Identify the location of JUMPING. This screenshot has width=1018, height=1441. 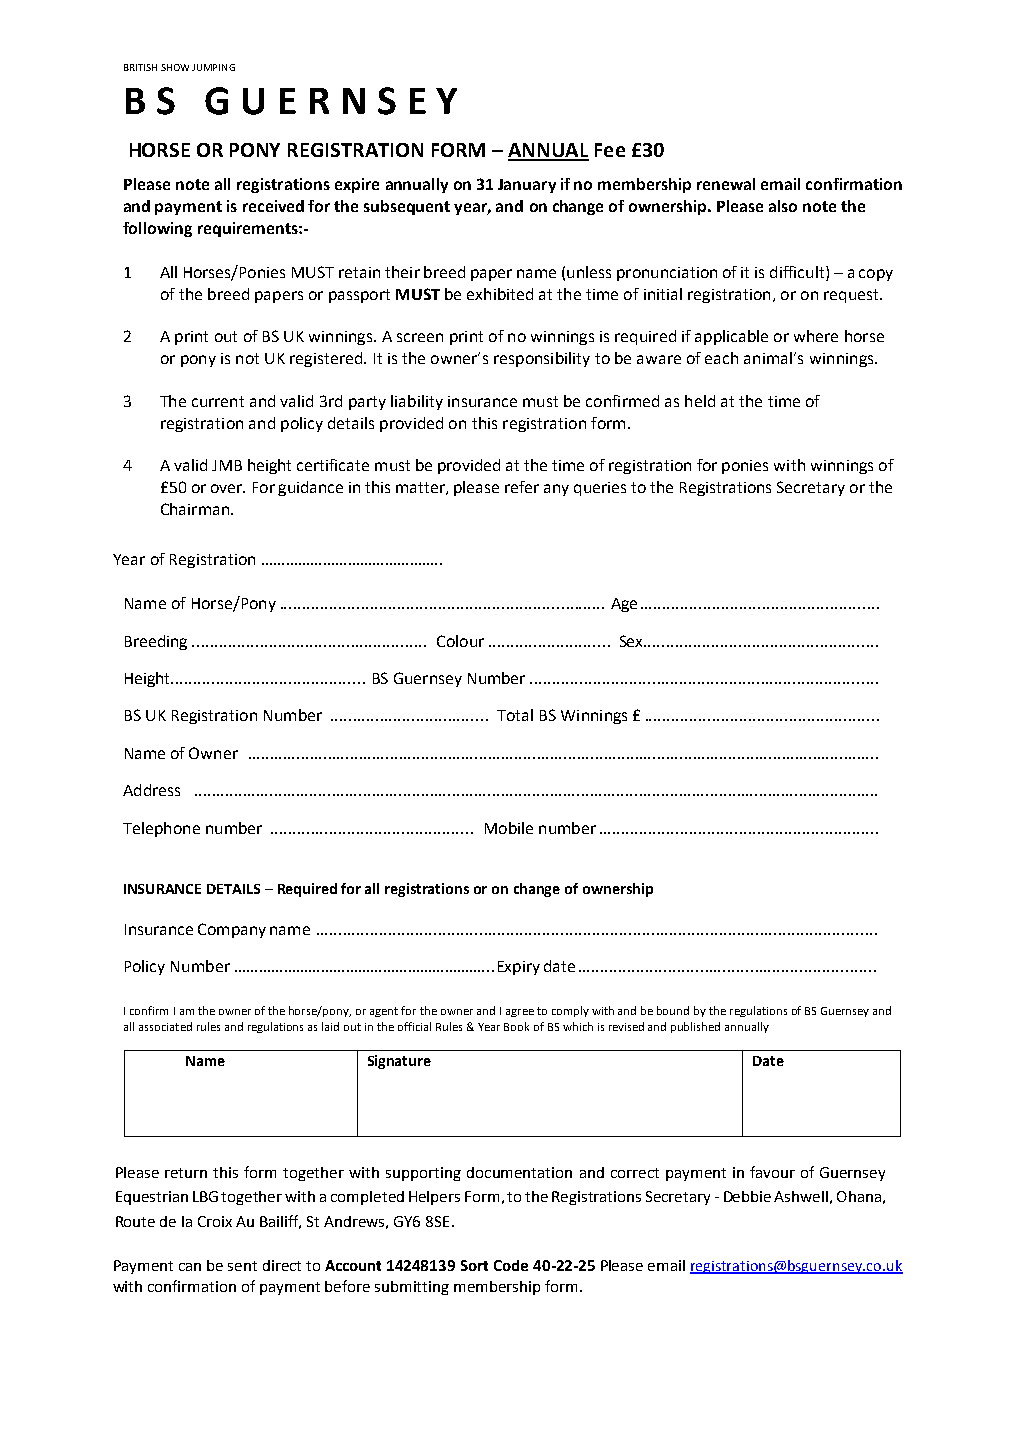
(213, 67).
